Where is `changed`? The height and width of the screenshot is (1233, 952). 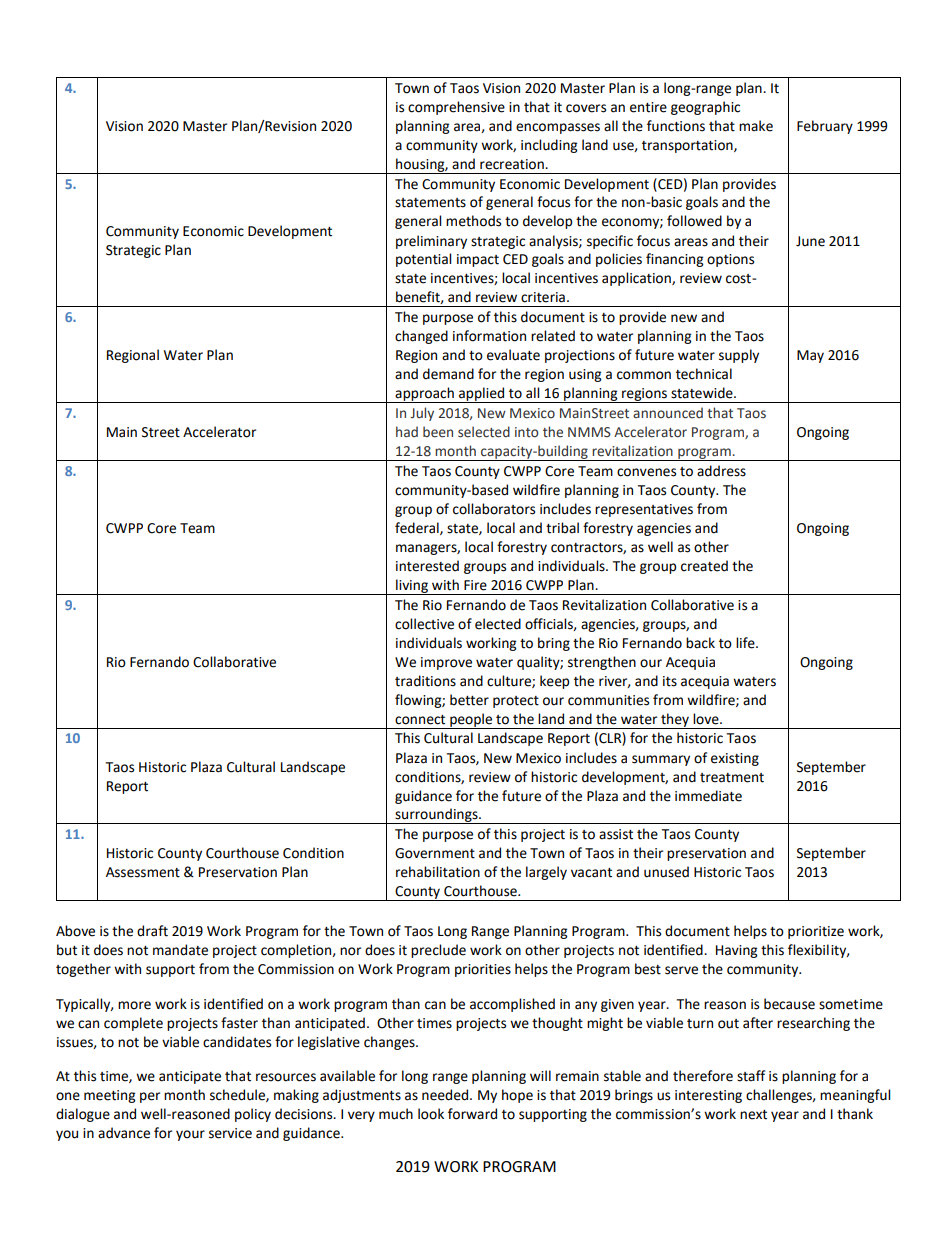 changed is located at coordinates (421, 337).
